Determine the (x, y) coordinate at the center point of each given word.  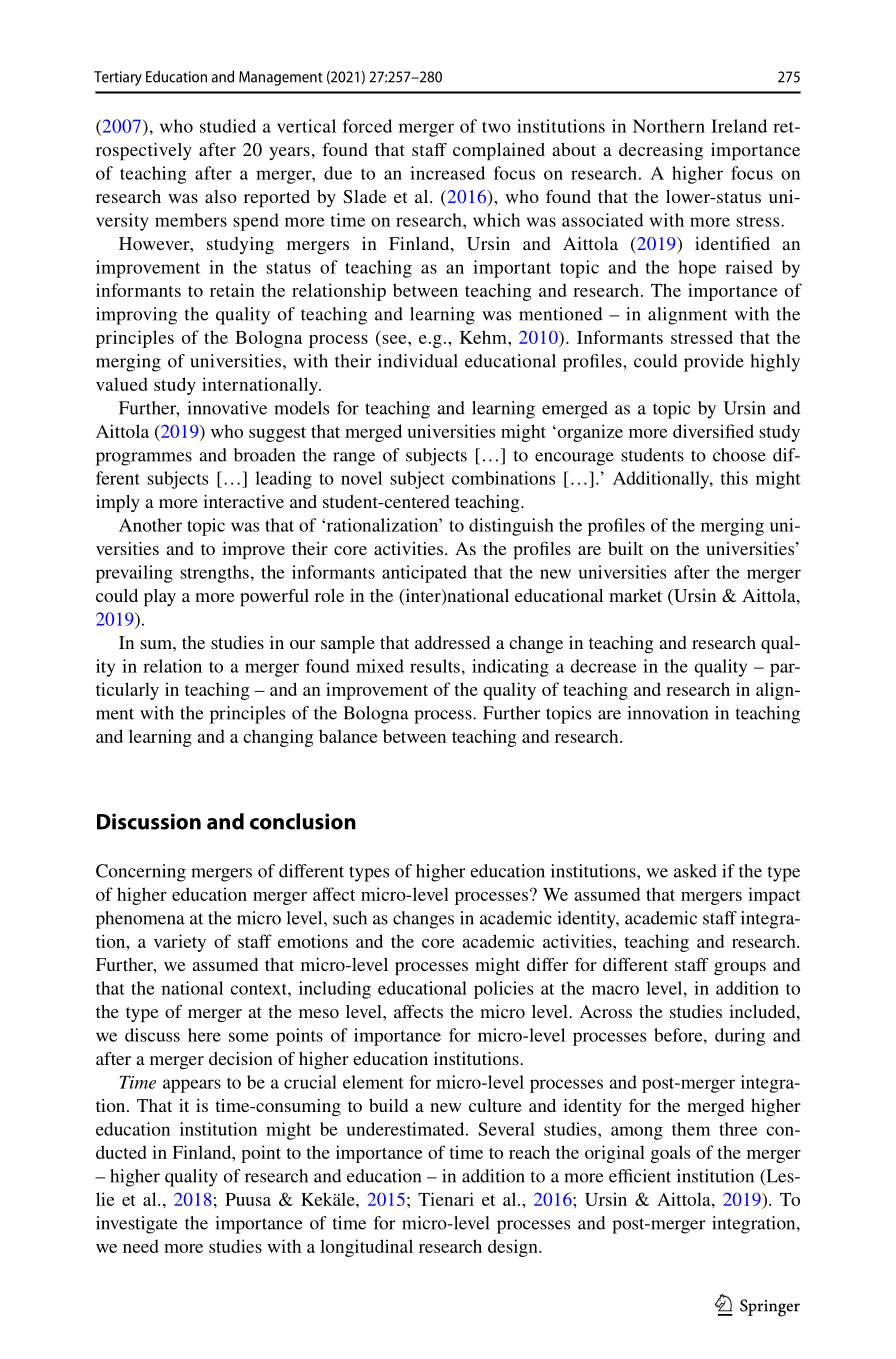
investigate (137, 1225)
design (514, 1248)
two (496, 127)
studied (228, 126)
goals (670, 1154)
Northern (669, 126)
